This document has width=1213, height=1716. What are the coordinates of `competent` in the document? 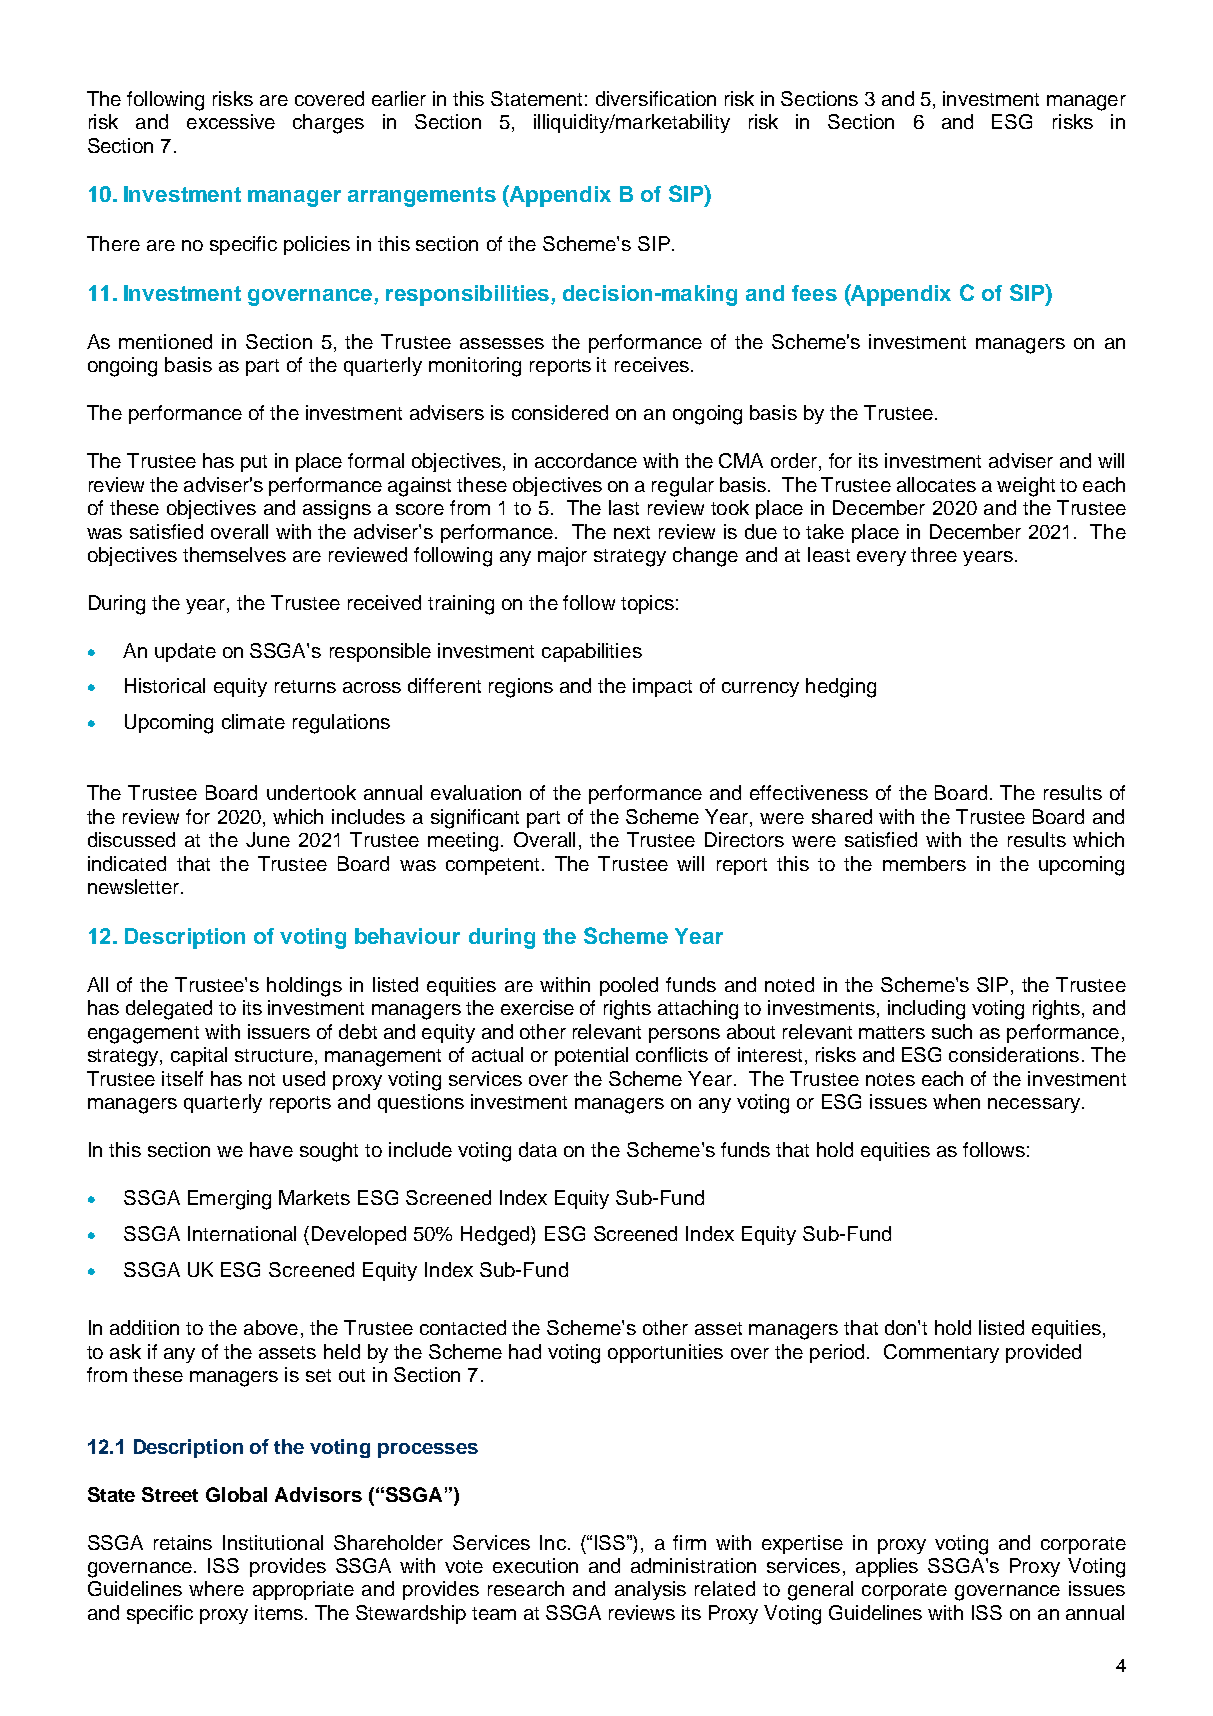 It's located at (492, 866).
